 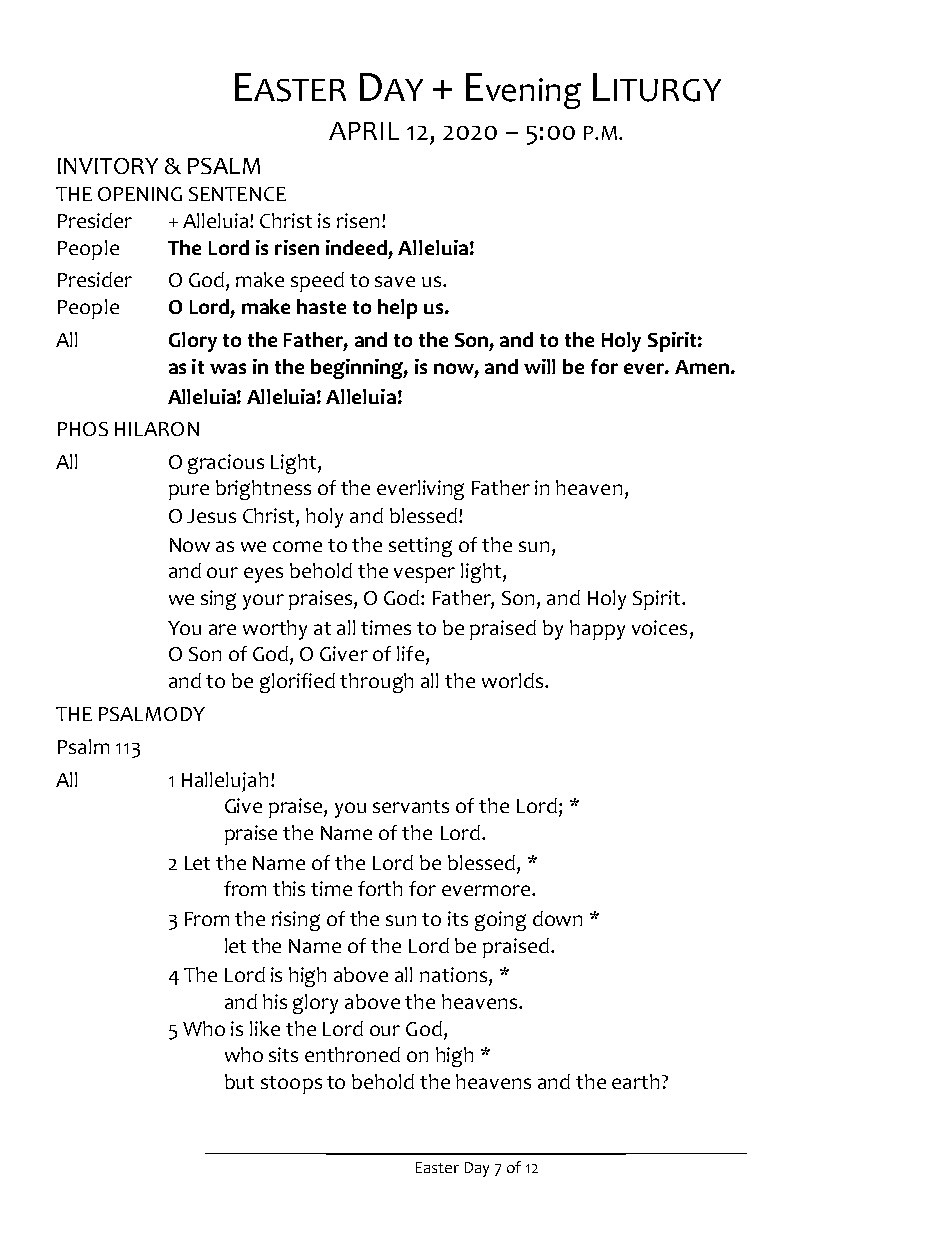 I want to click on but, so click(x=239, y=1081).
